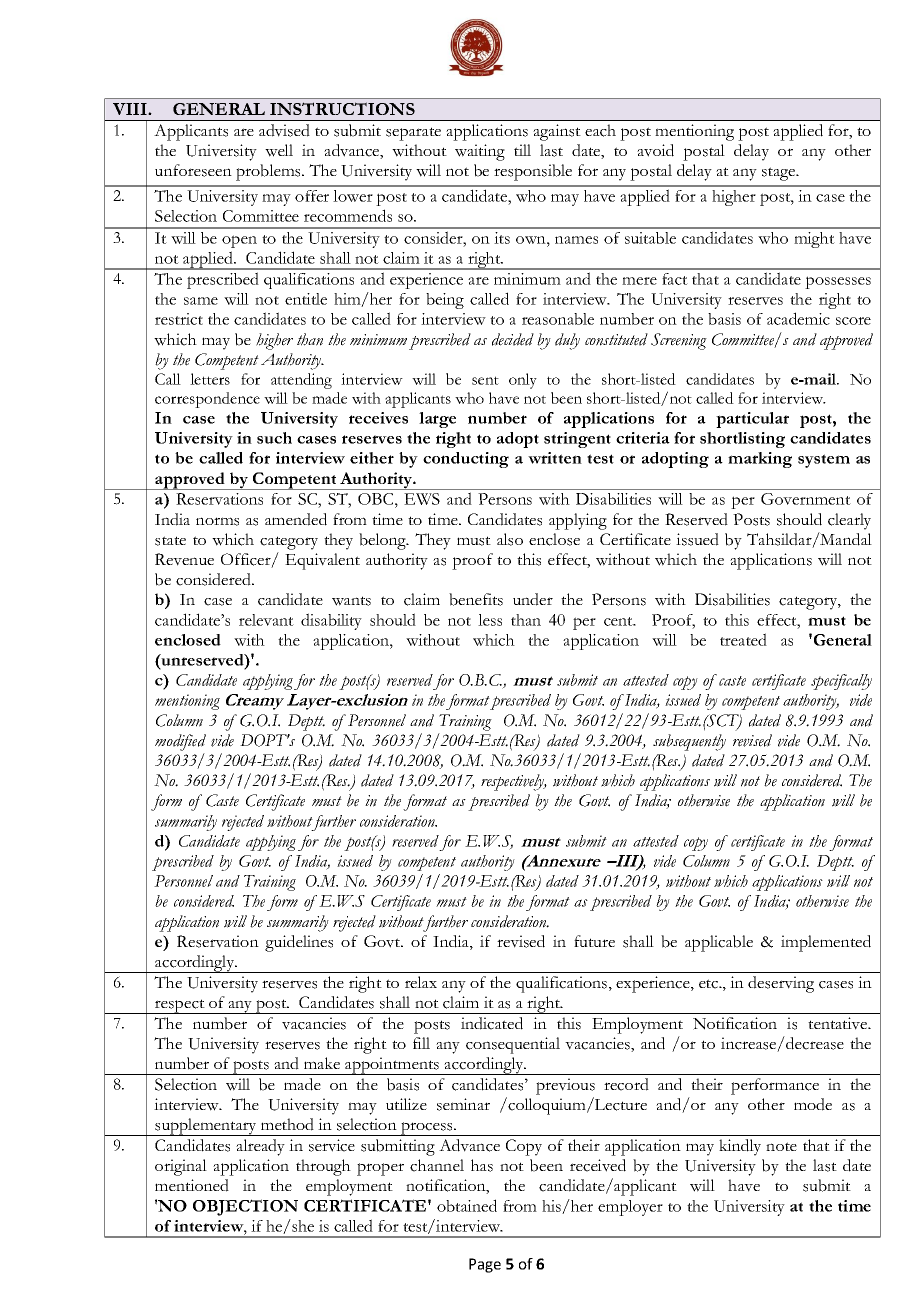 The width and height of the document is (924, 1308). What do you see at coordinates (781, 984) in the document?
I see `deserving` at bounding box center [781, 984].
